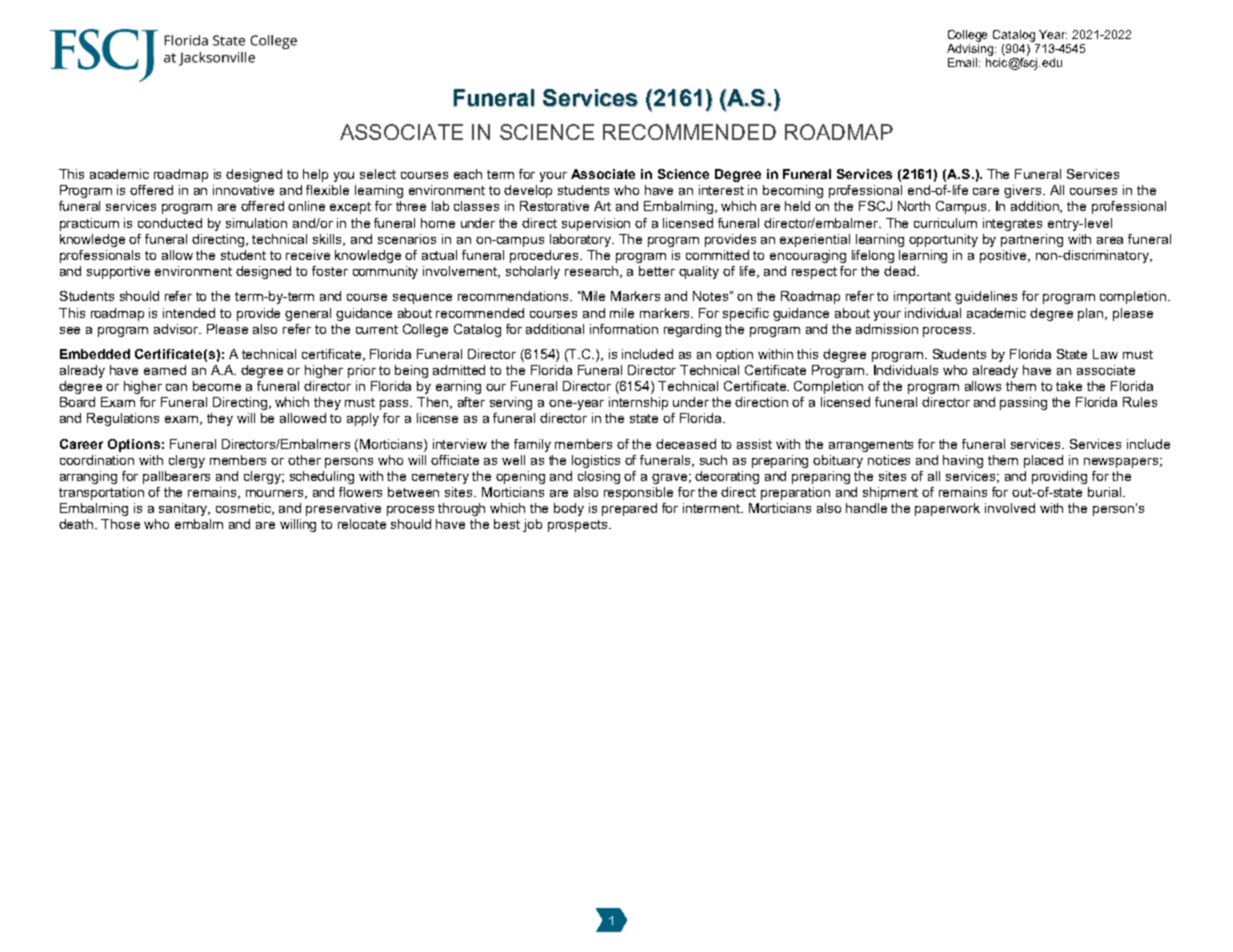 The width and height of the screenshot is (1233, 952). I want to click on help, so click(315, 175).
